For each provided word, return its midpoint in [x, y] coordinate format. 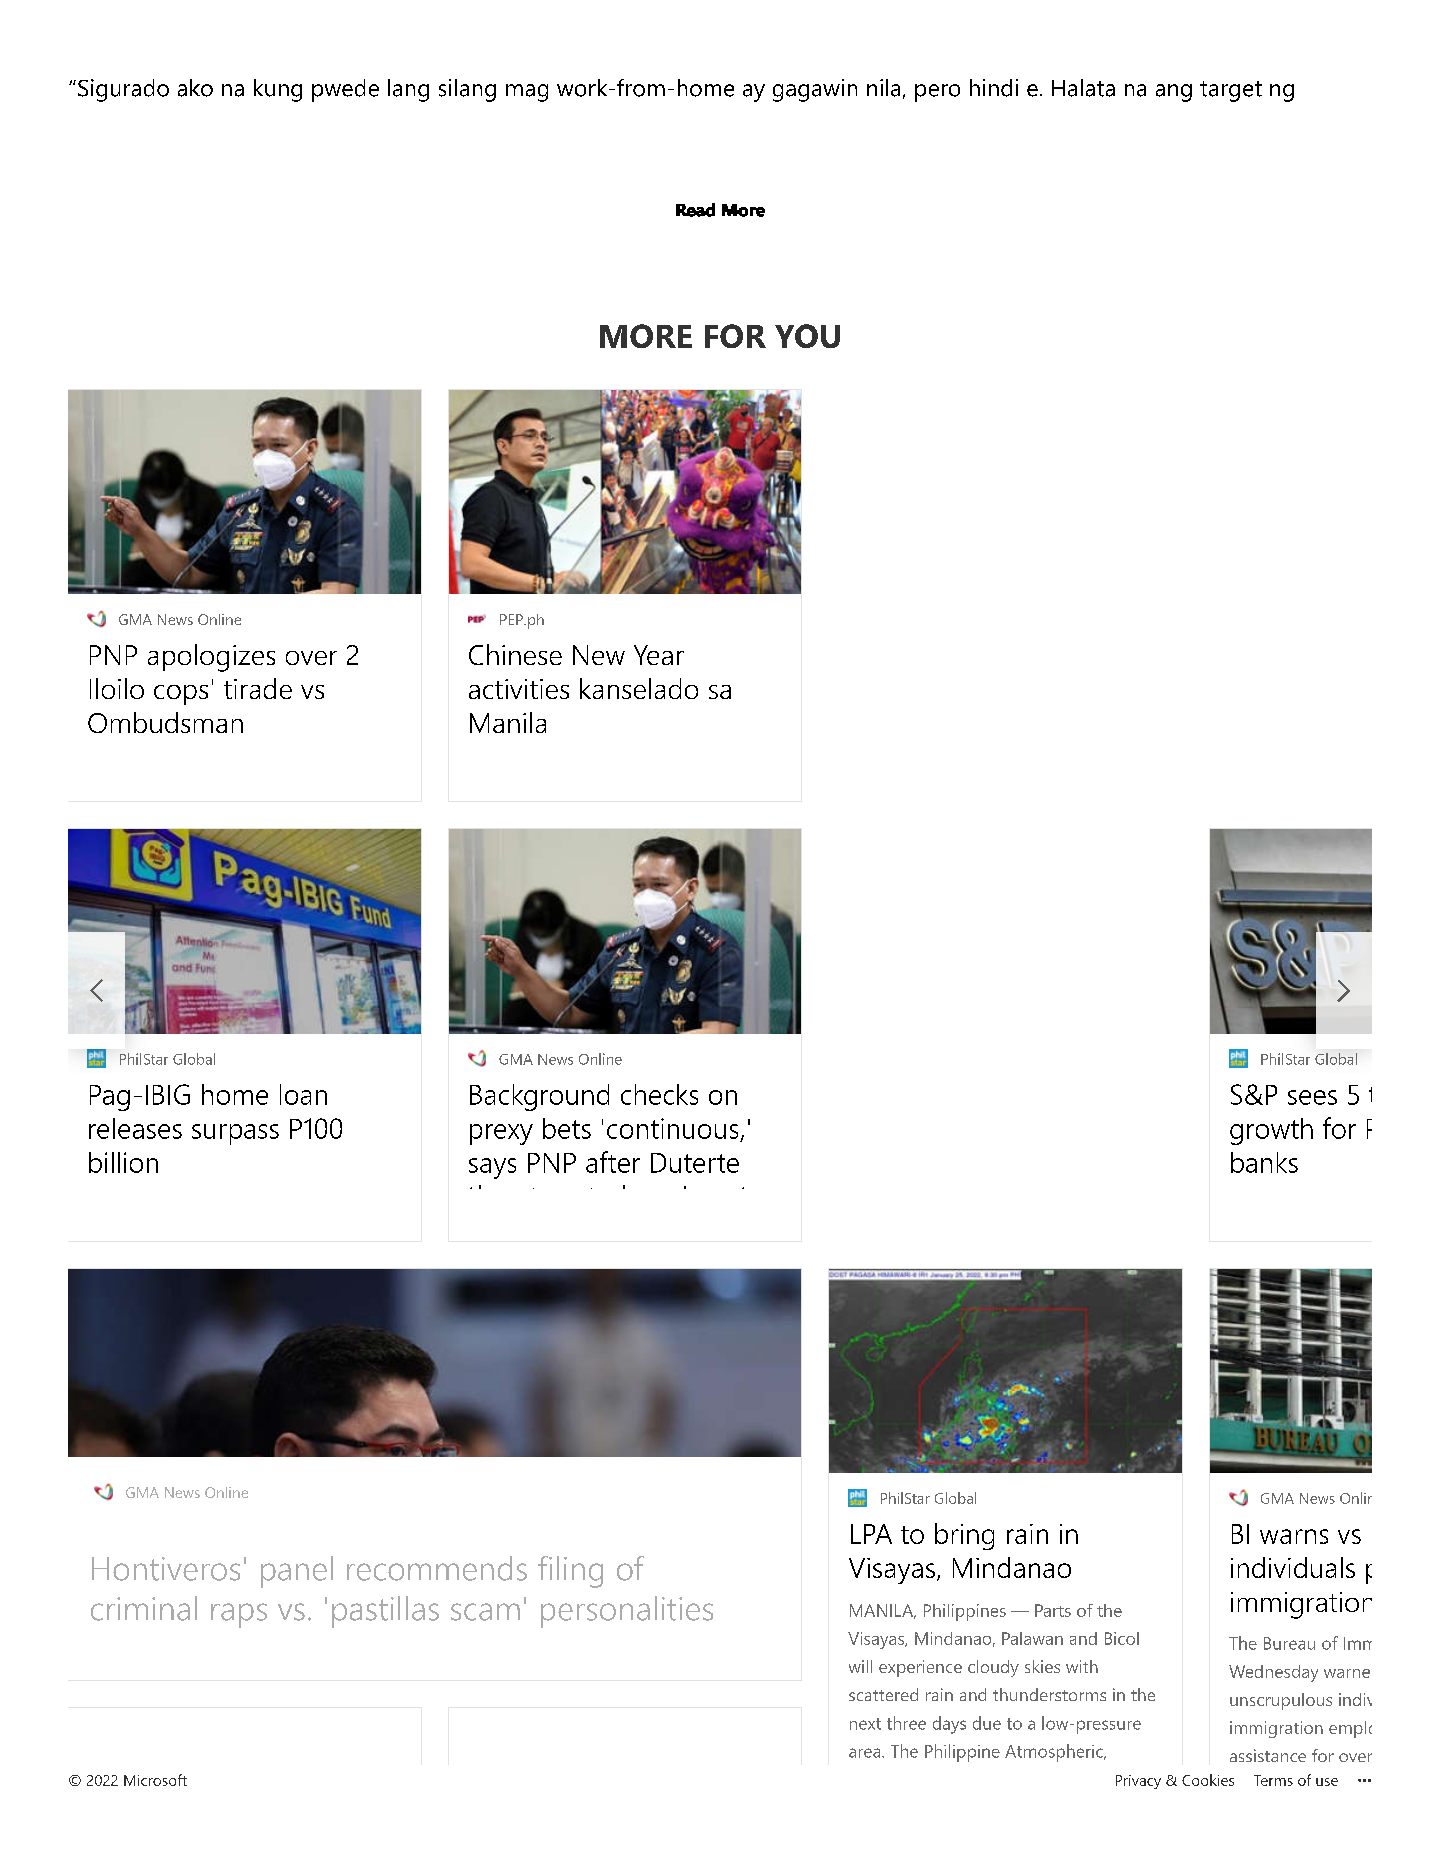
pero [937, 93]
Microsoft [155, 1780]
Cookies [1208, 1780]
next [865, 1724]
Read [695, 210]
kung [278, 90]
